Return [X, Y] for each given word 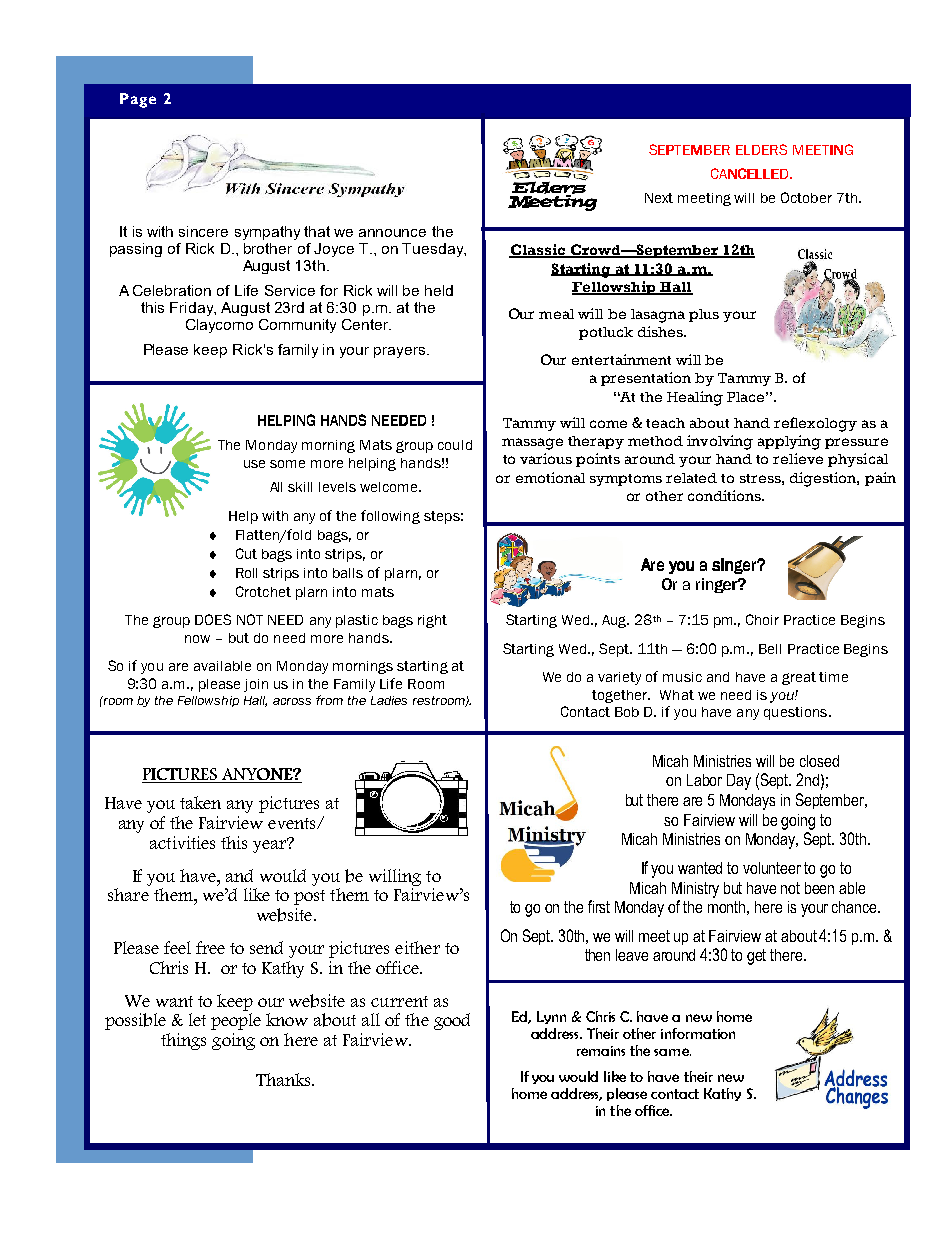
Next [659, 198]
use [254, 464]
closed [819, 761]
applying [789, 442]
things [183, 1041]
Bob [627, 712]
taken [200, 802]
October [806, 197]
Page [138, 100]
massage [532, 444]
